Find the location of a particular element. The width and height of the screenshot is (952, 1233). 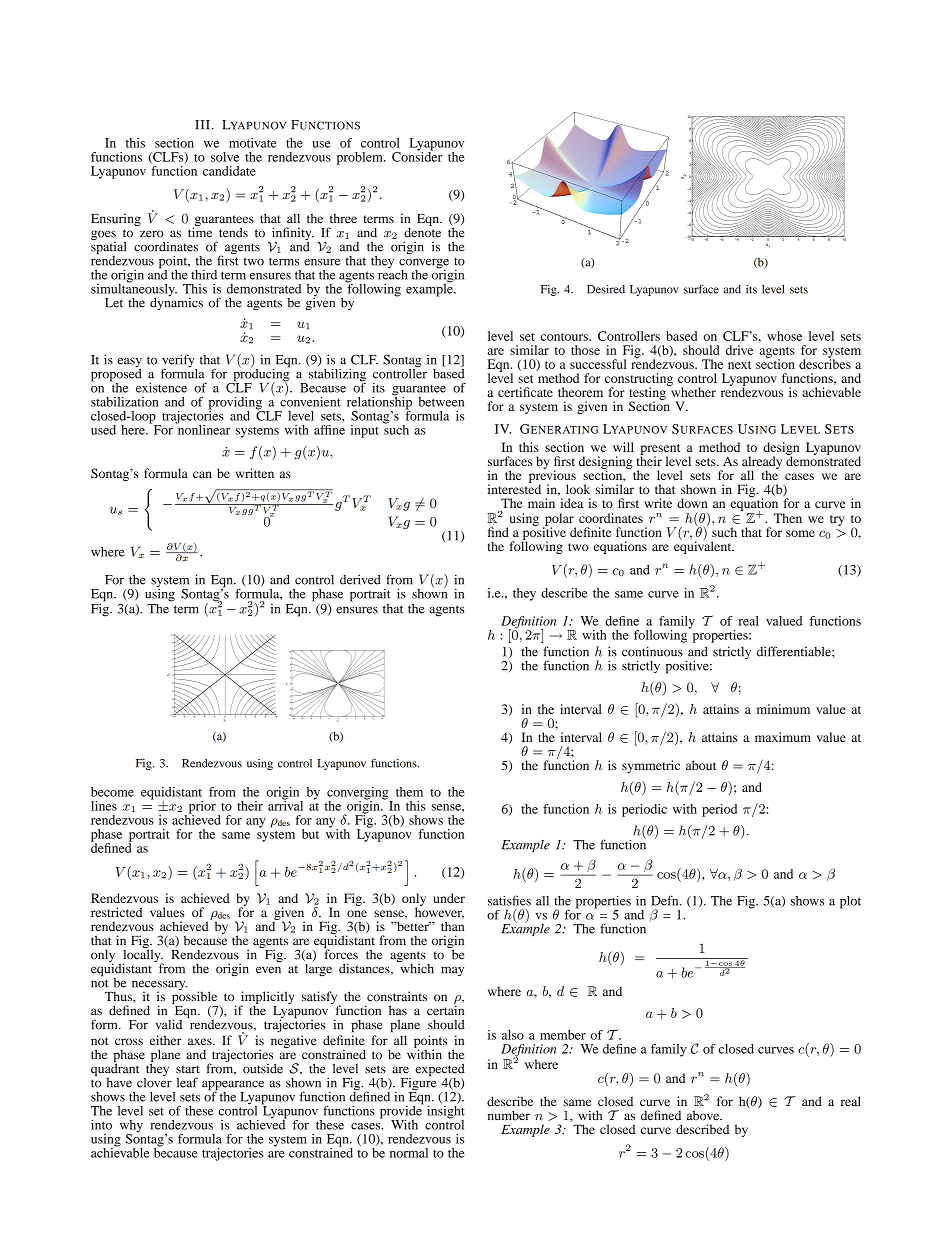

derived is located at coordinates (360, 579).
